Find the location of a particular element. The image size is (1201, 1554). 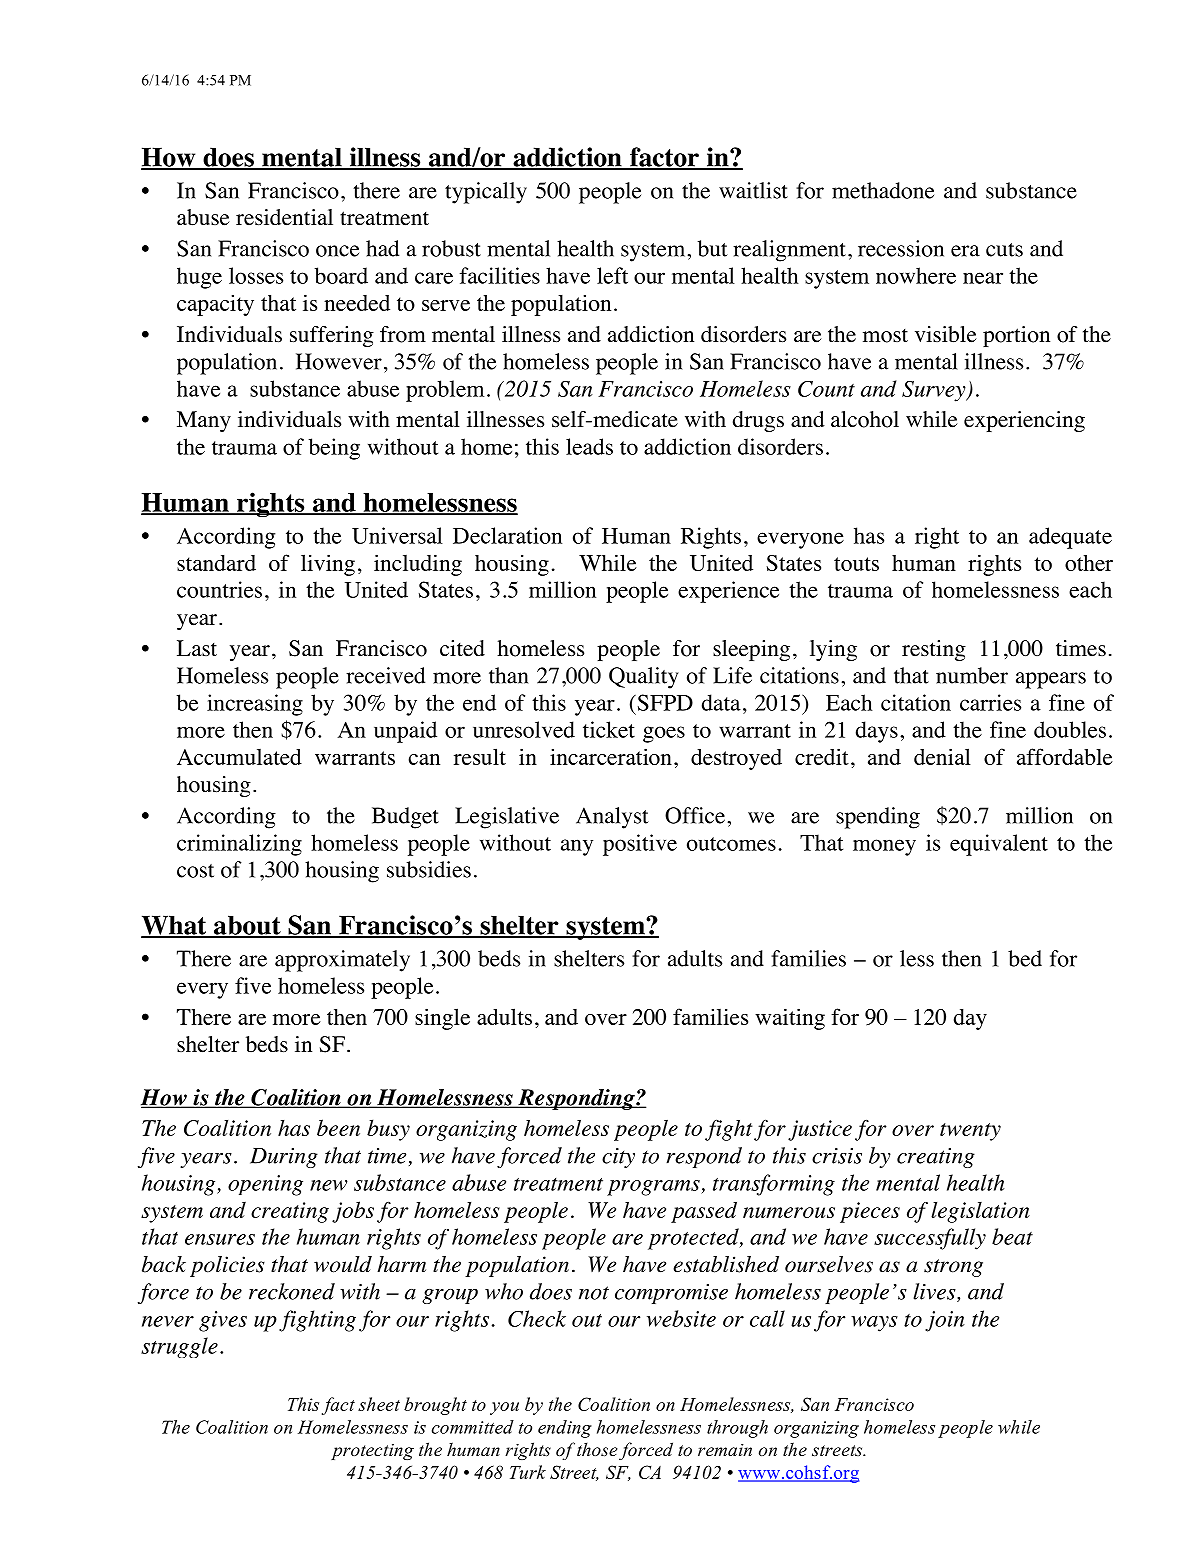

protecting is located at coordinates (372, 1452).
